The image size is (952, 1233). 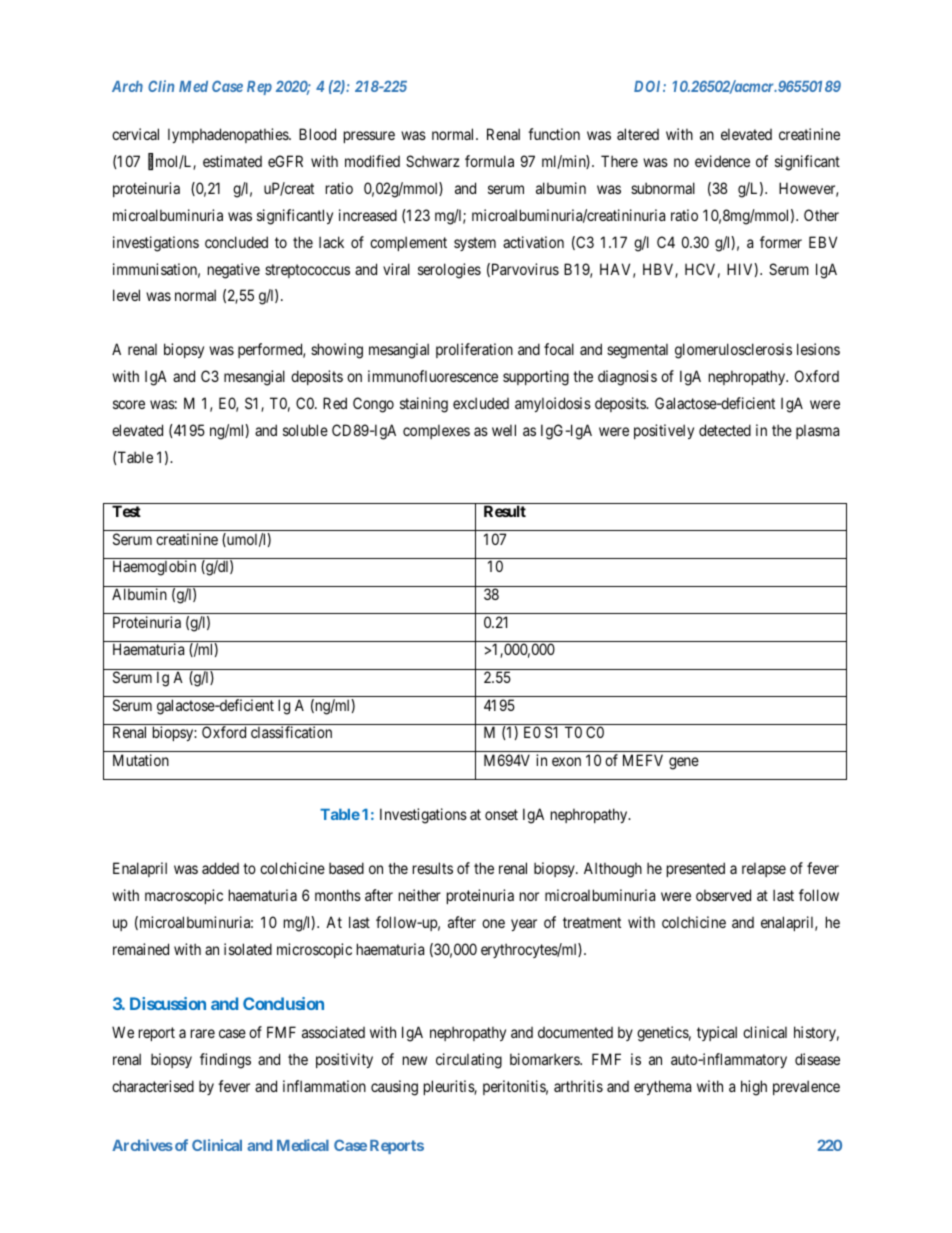 I want to click on characterised, so click(x=153, y=1086).
